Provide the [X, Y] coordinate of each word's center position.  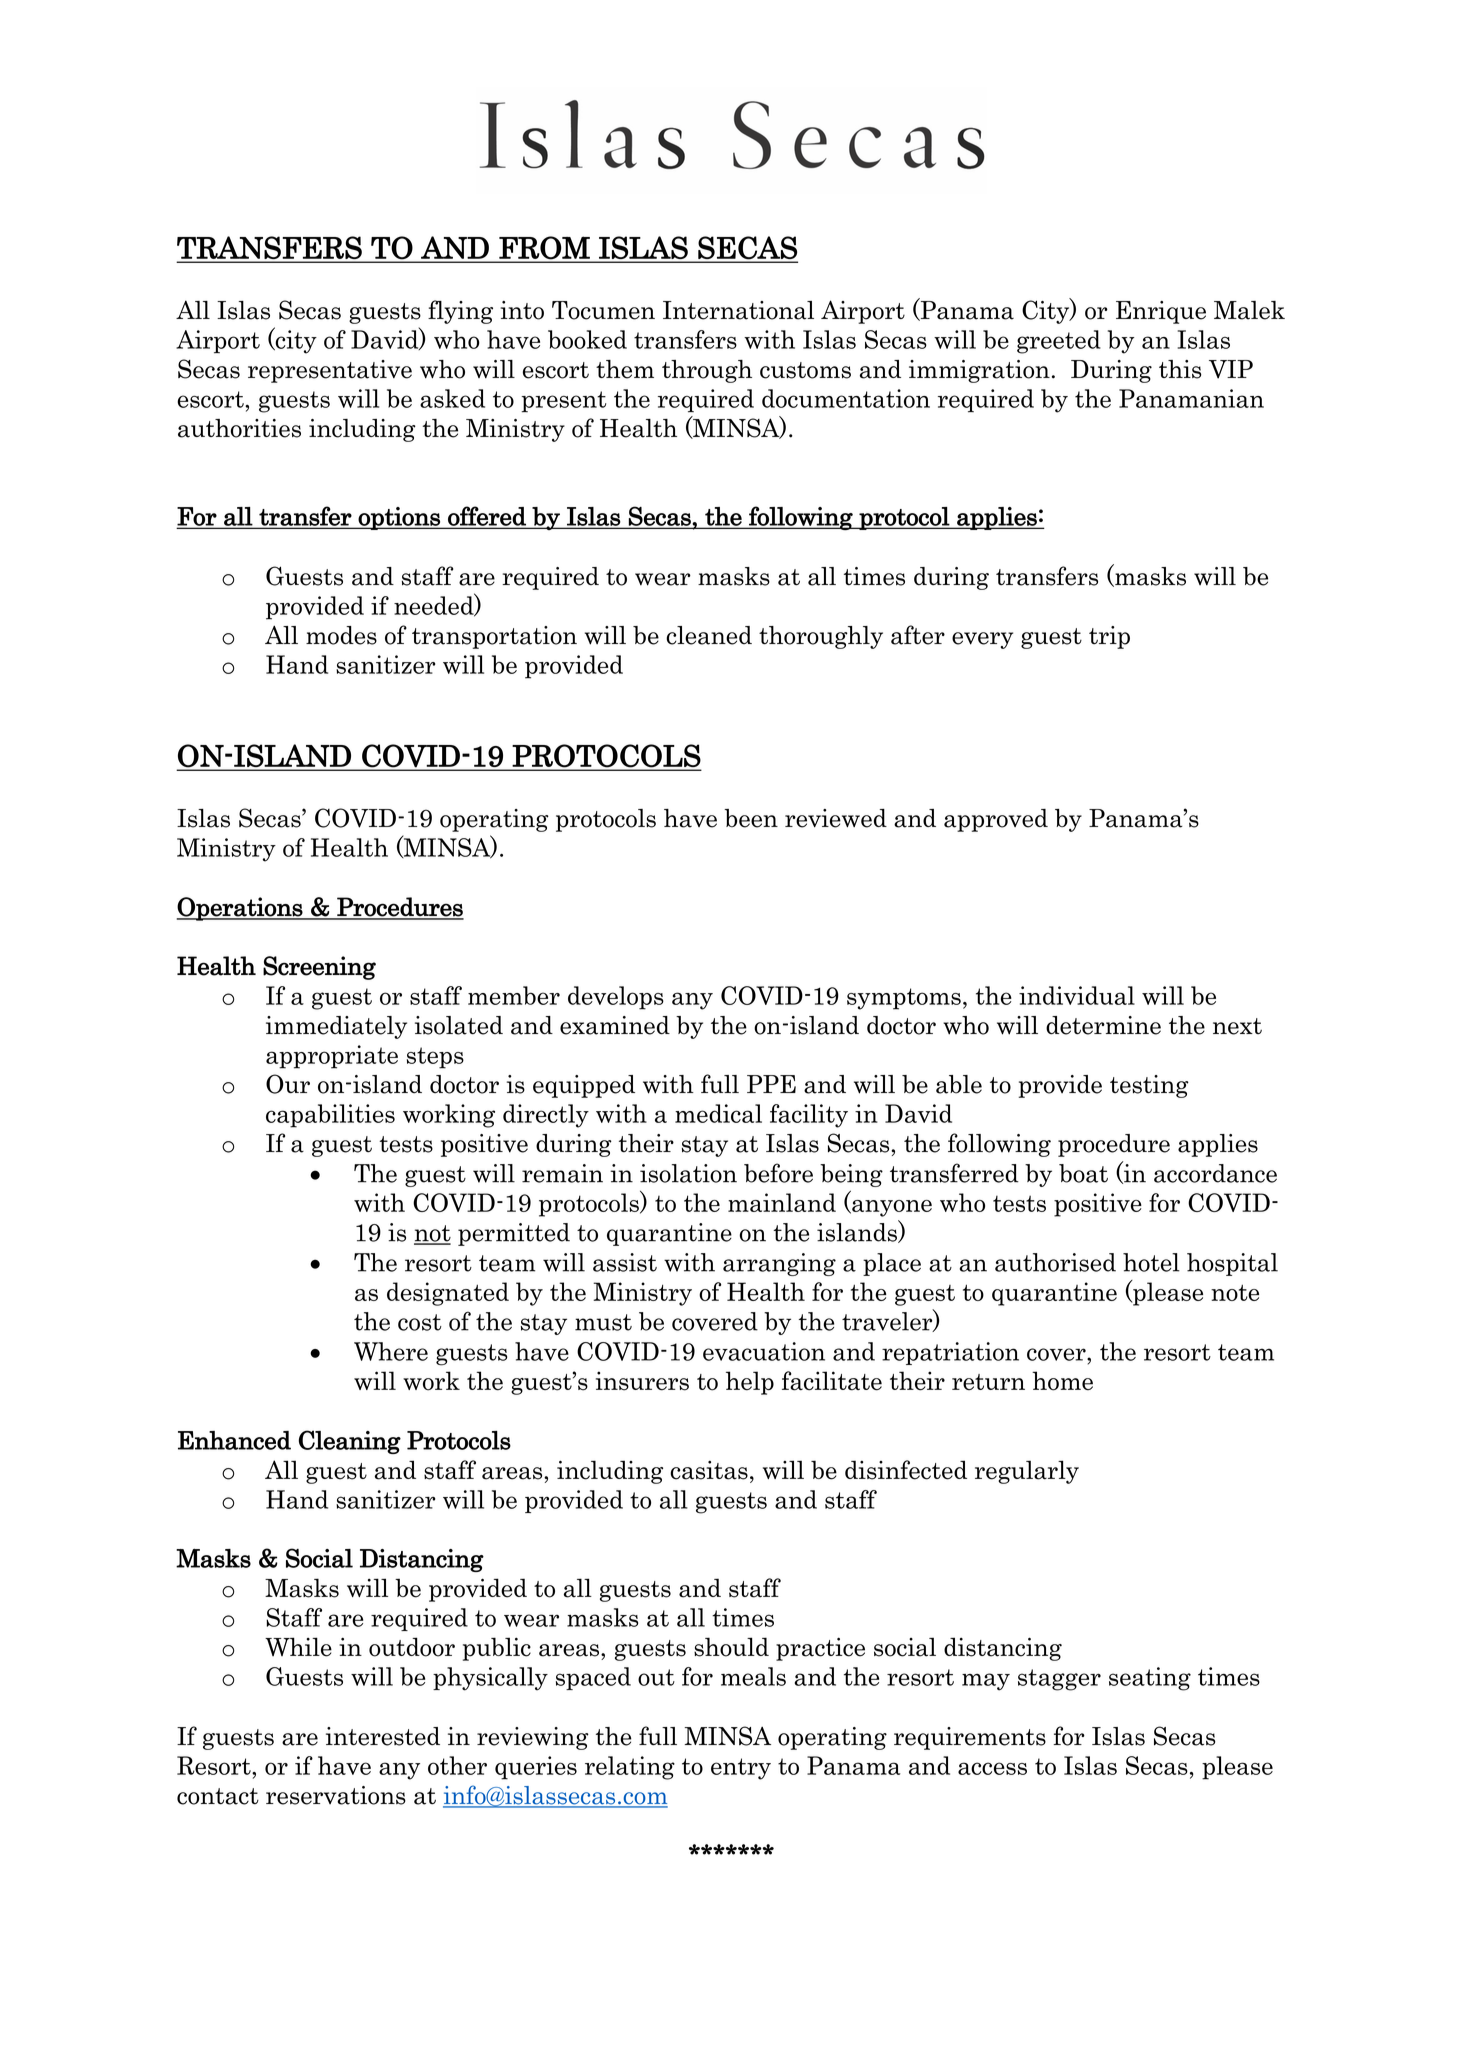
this [1180, 369]
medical [718, 1113]
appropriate [332, 1057]
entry [741, 1769]
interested [383, 1736]
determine [1103, 1025]
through [707, 371]
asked [452, 398]
